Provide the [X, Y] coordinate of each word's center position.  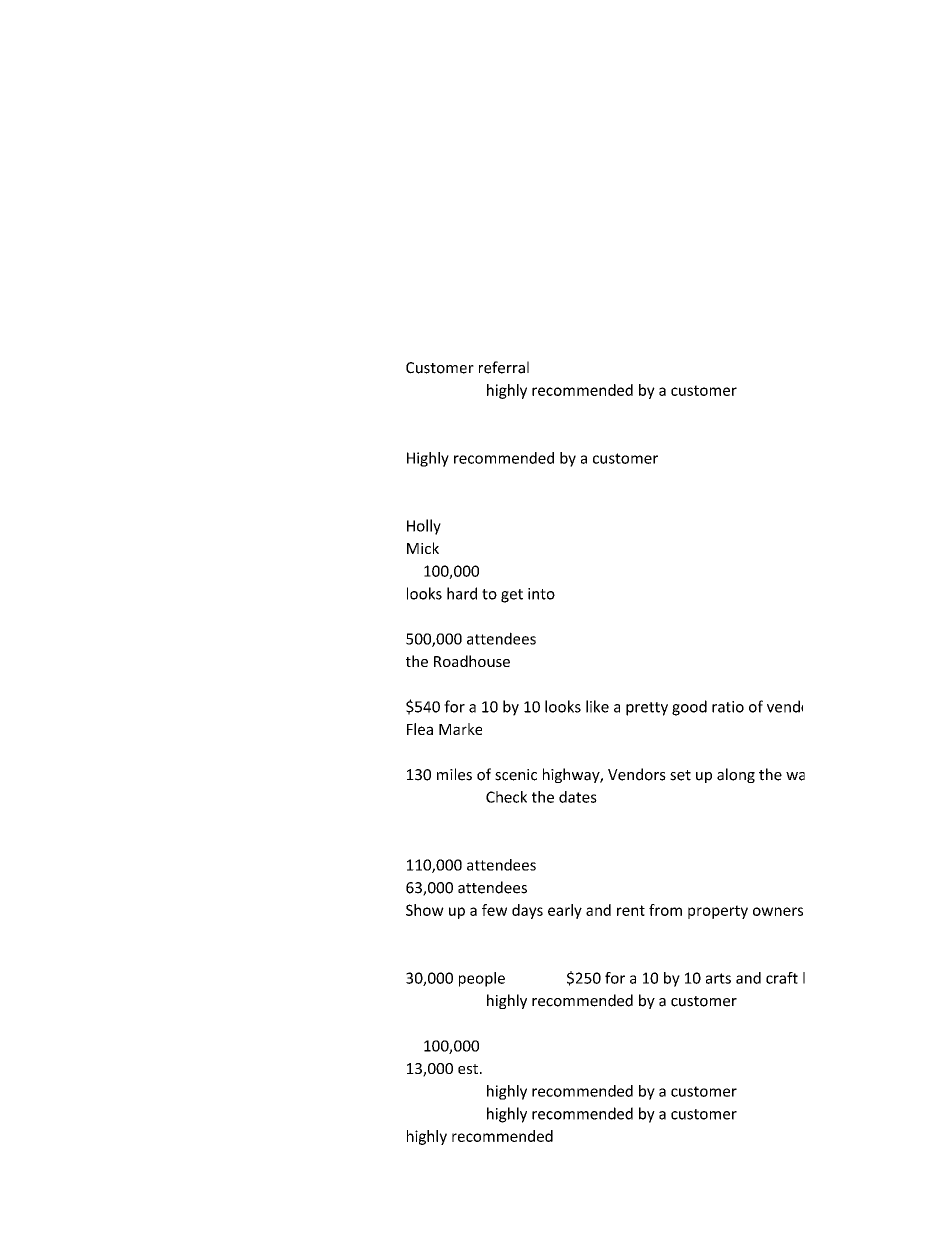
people [482, 979]
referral [504, 367]
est [468, 1069]
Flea [420, 729]
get [512, 596]
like [597, 706]
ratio [728, 707]
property [718, 912]
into [541, 594]
